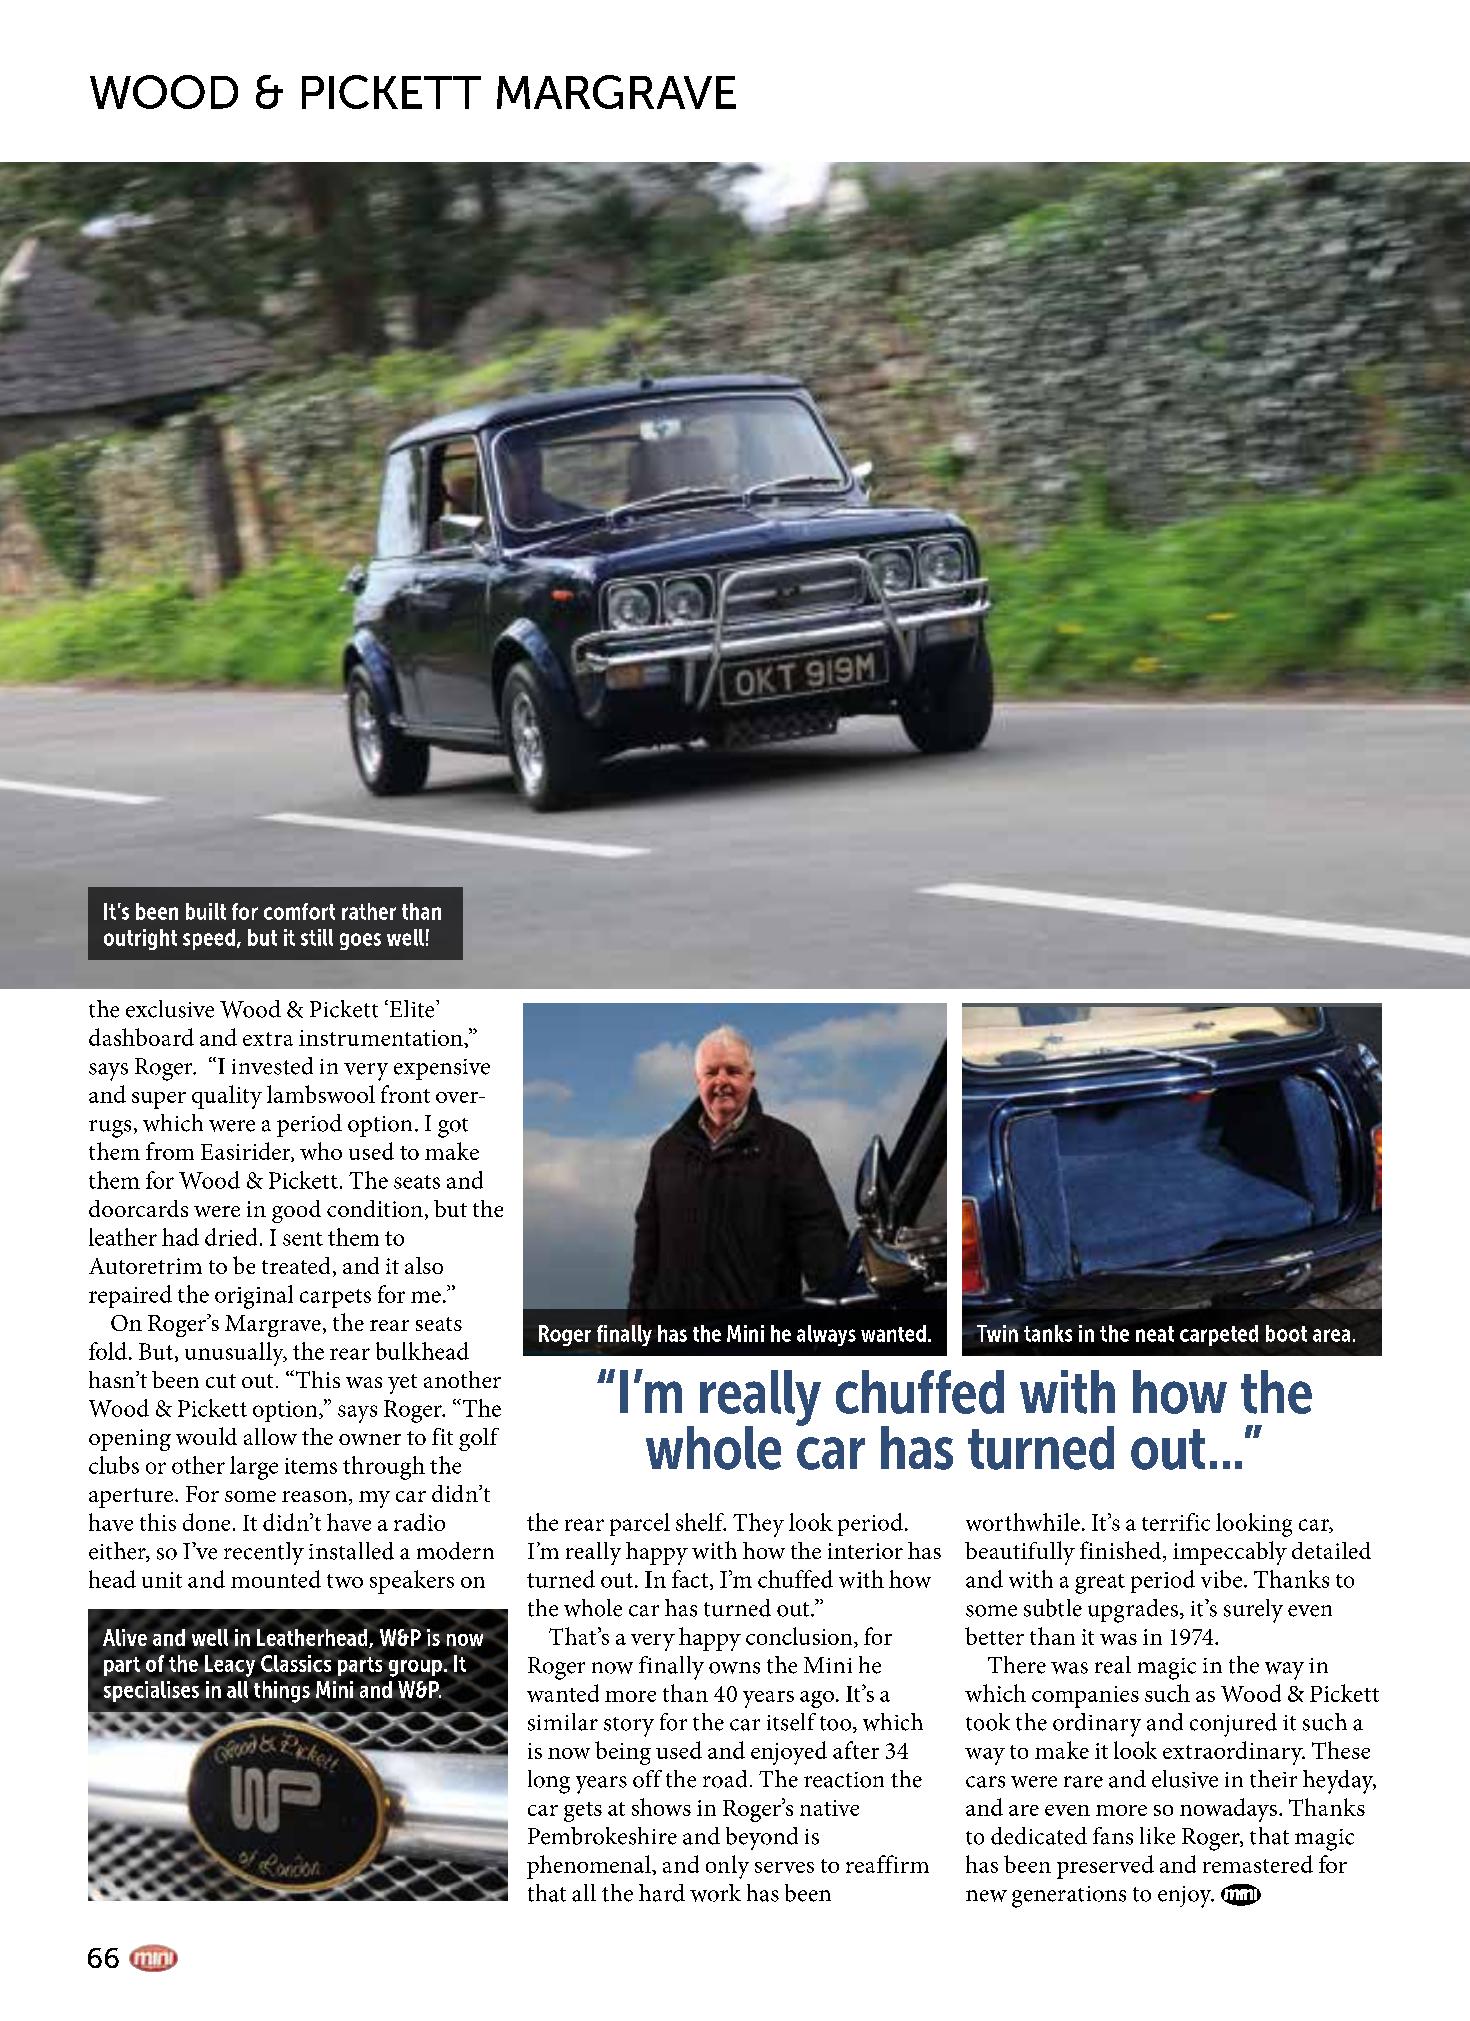 The height and width of the document is (2021, 1470). Describe the element at coordinates (1155, 1334) in the document. I see `neat` at that location.
